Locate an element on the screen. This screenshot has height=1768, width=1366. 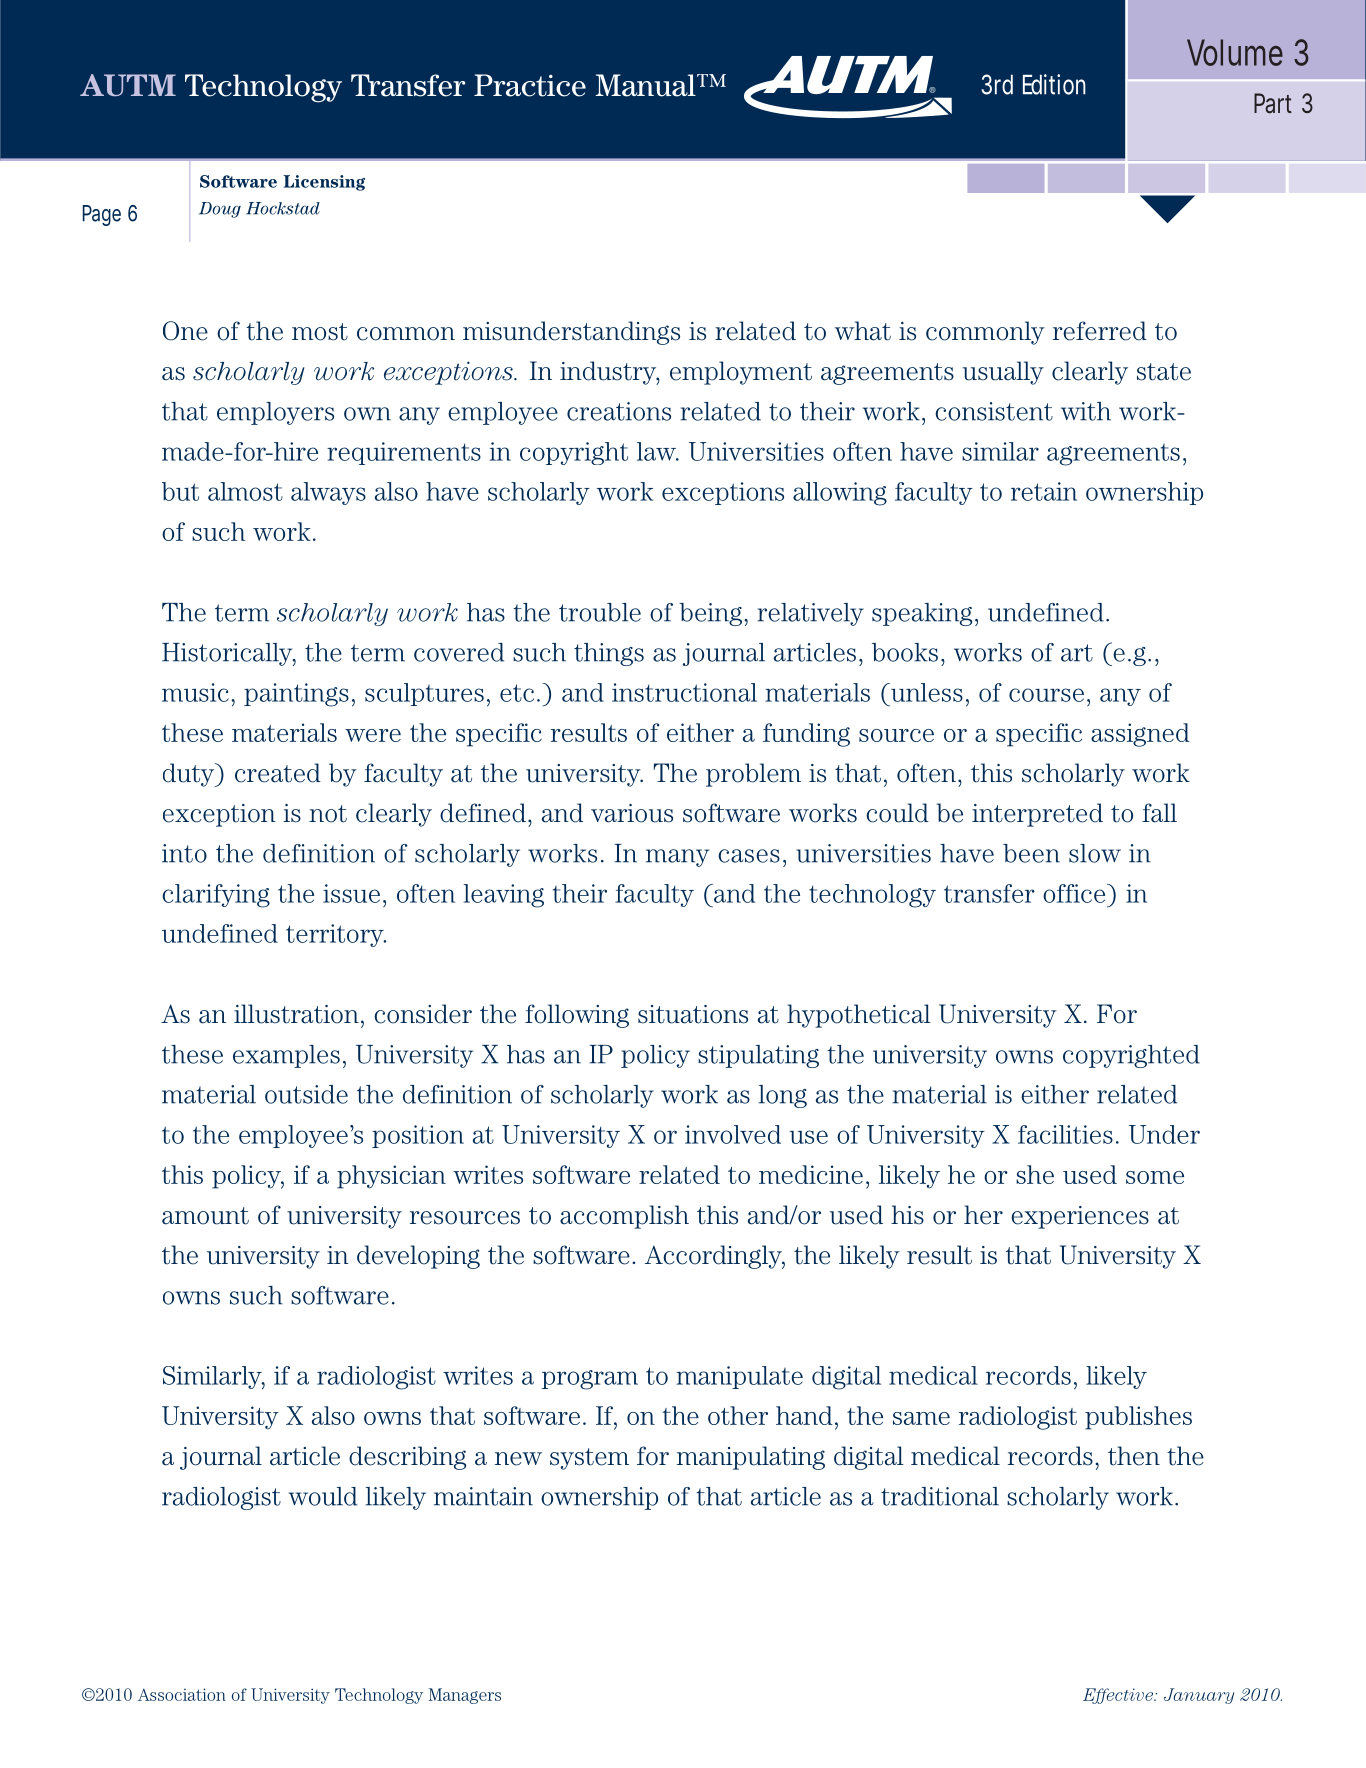
Manual is located at coordinates (647, 85).
